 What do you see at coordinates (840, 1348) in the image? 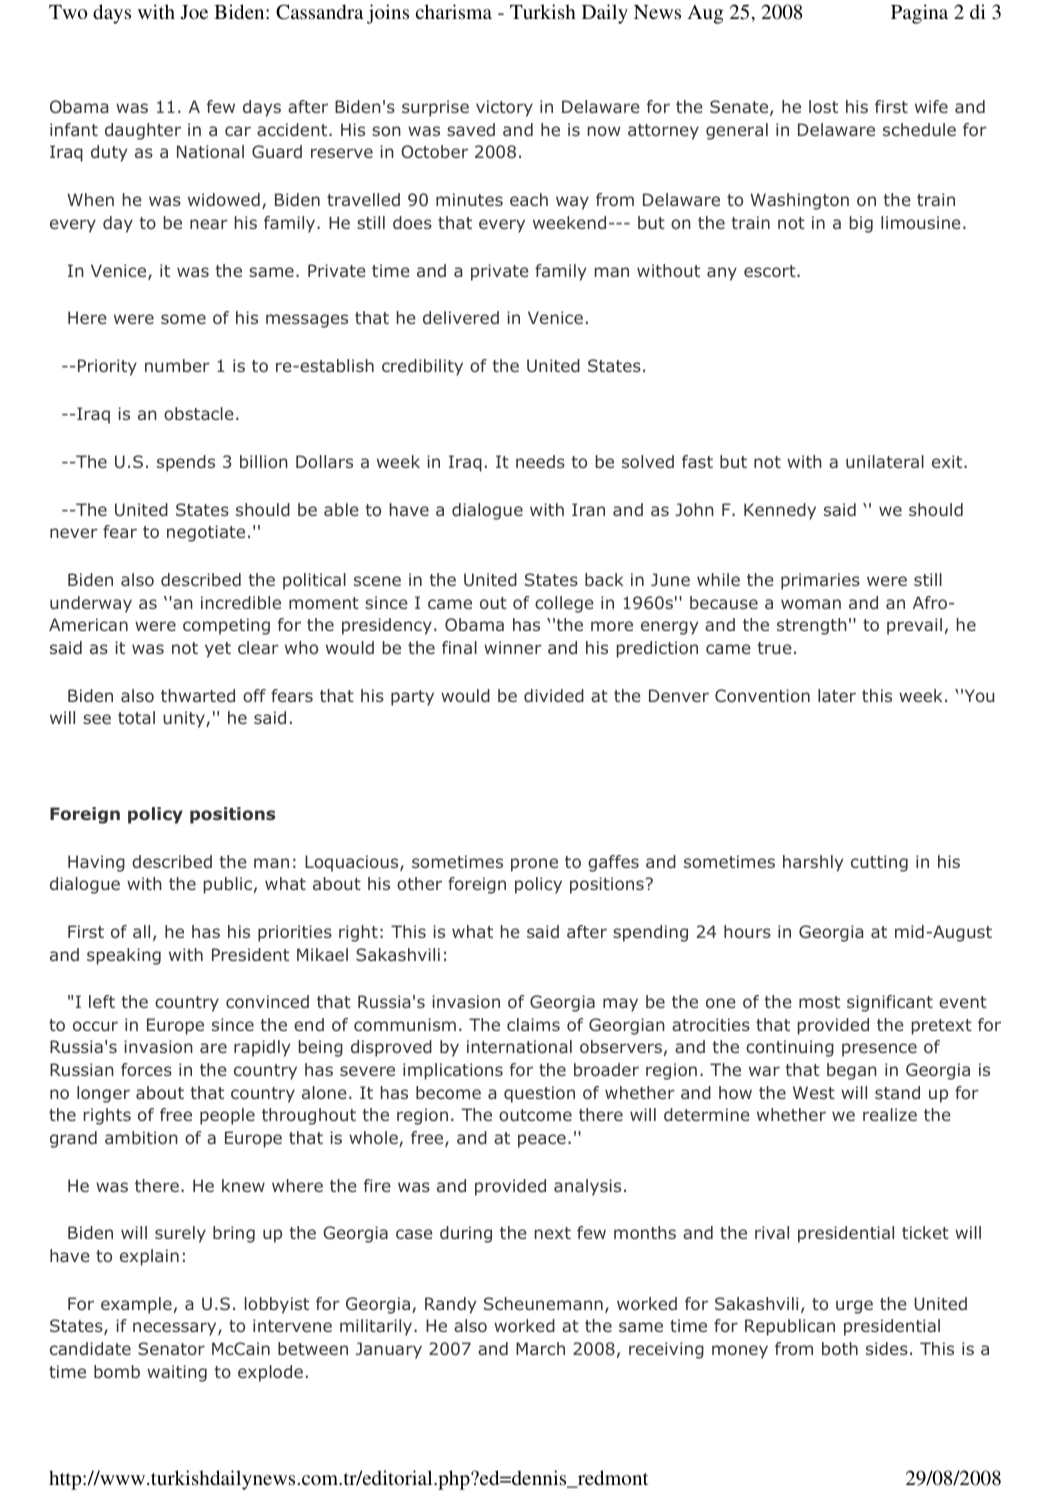
I see `both` at bounding box center [840, 1348].
